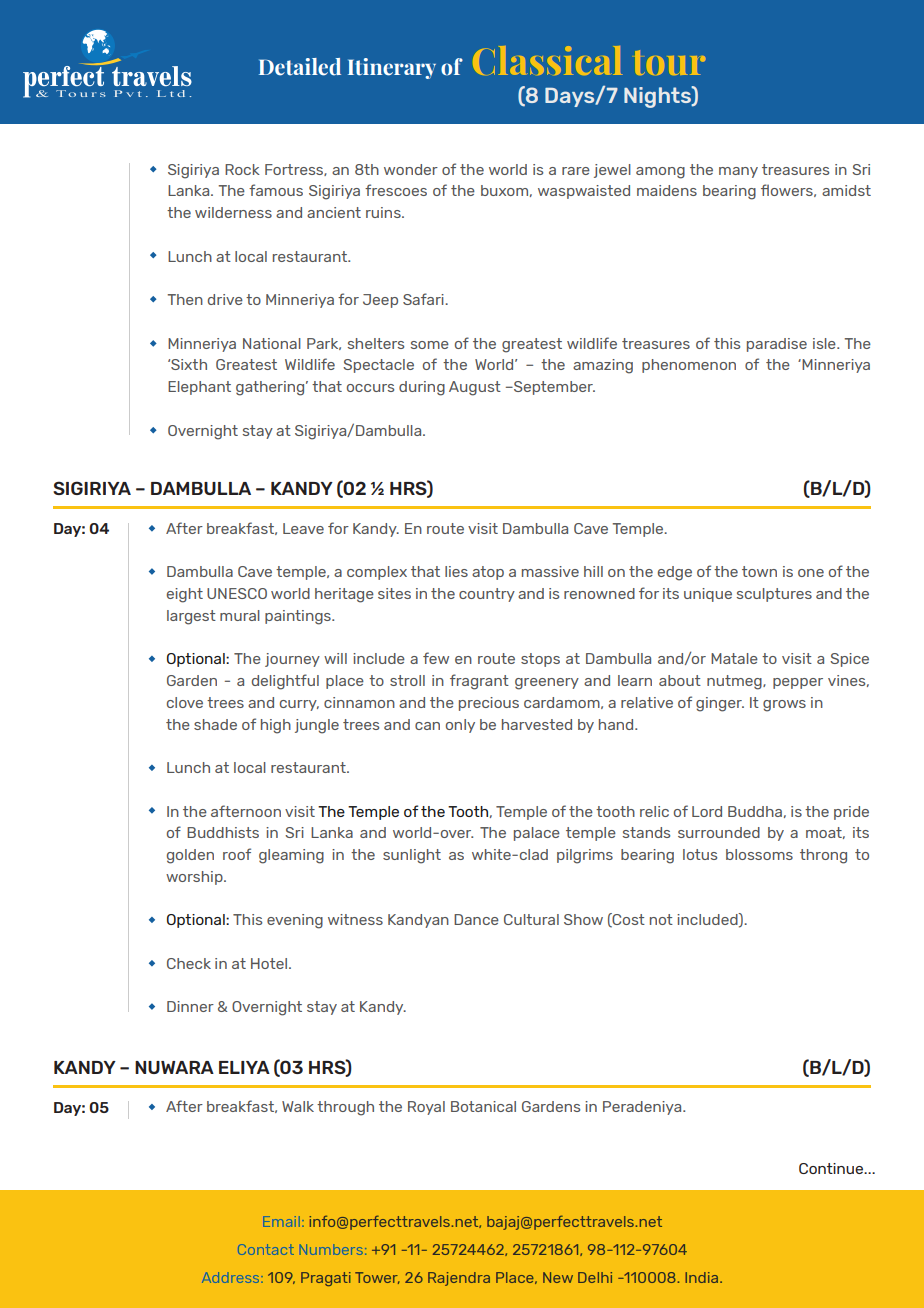  I want to click on Classical, so click(548, 60).
